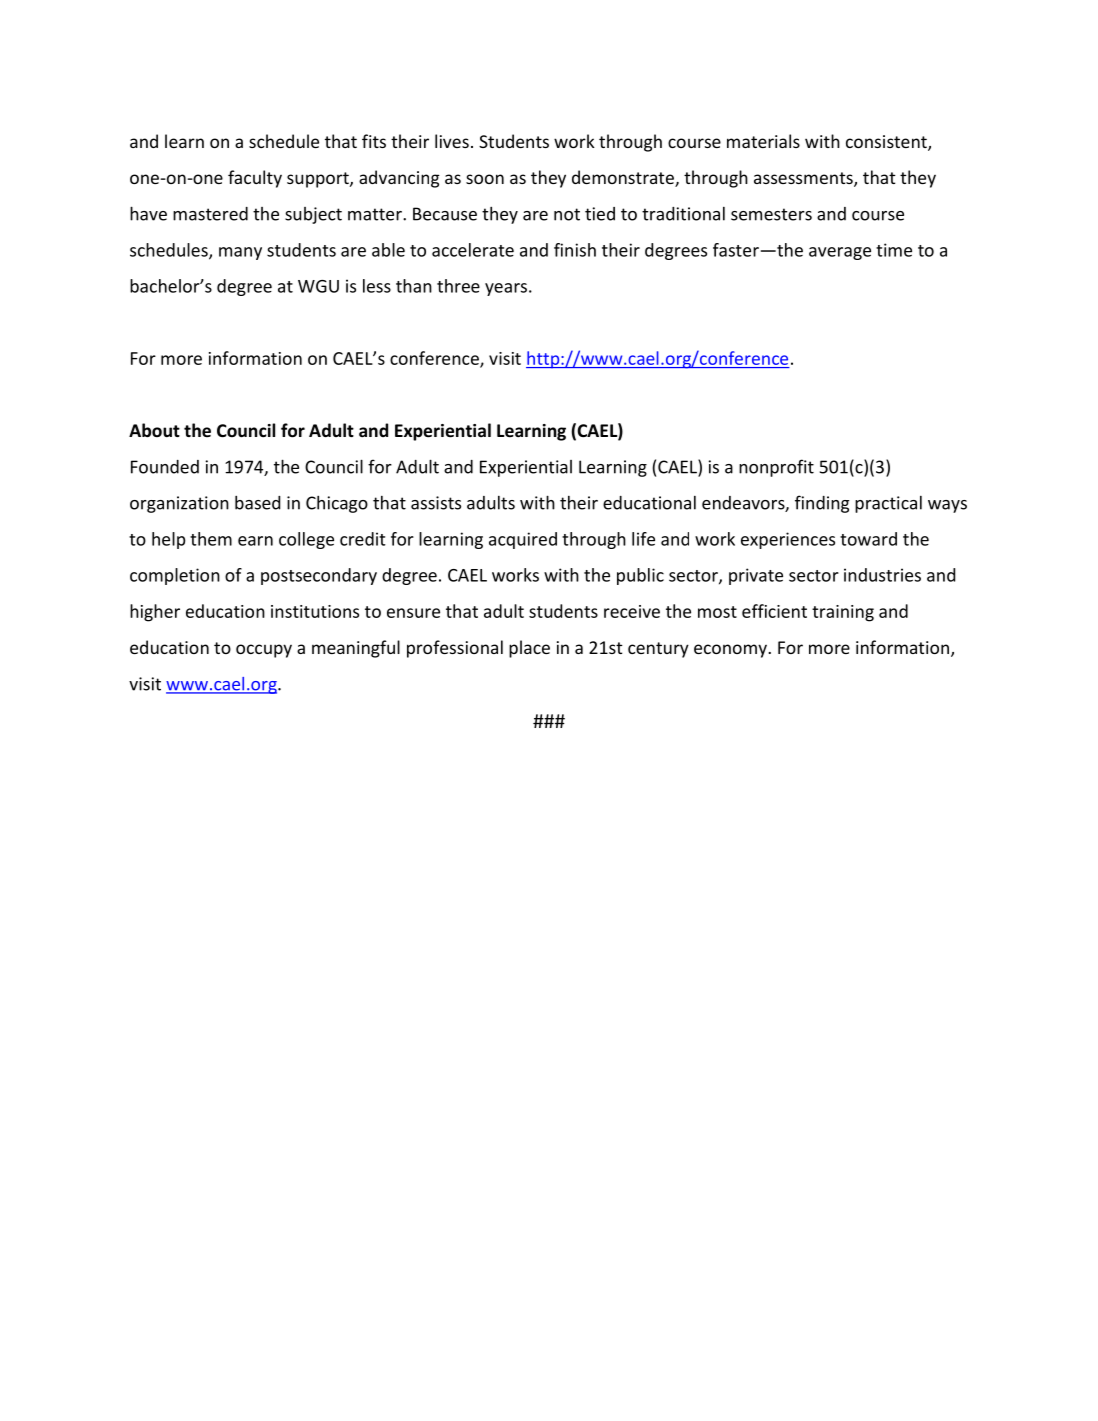 The height and width of the page is (1421, 1098). Describe the element at coordinates (776, 468) in the page. I see `nonprofit` at that location.
